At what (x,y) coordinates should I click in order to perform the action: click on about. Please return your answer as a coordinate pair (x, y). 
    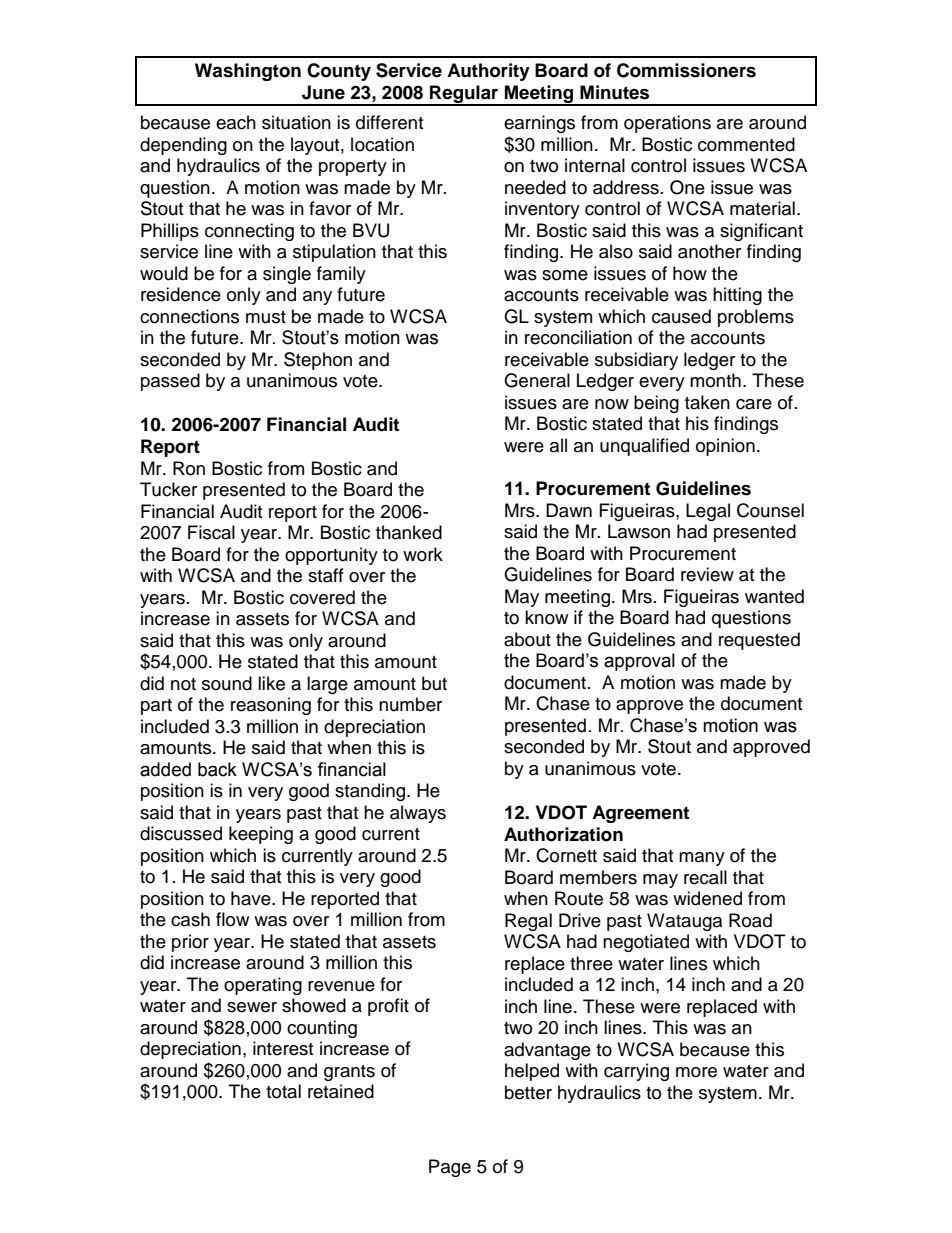
    Looking at the image, I should click on (527, 639).
